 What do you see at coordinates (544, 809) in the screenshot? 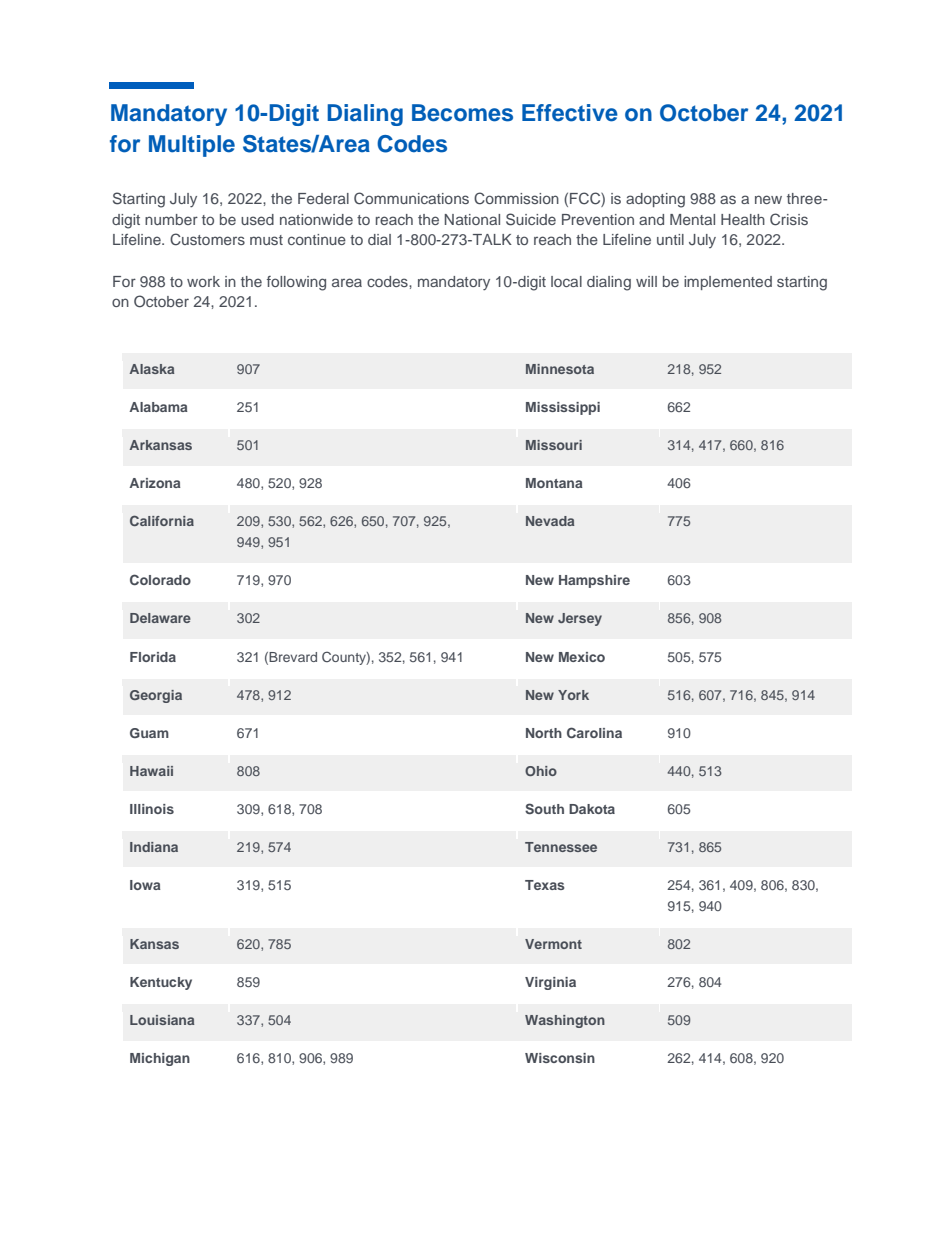
I see `South` at bounding box center [544, 809].
